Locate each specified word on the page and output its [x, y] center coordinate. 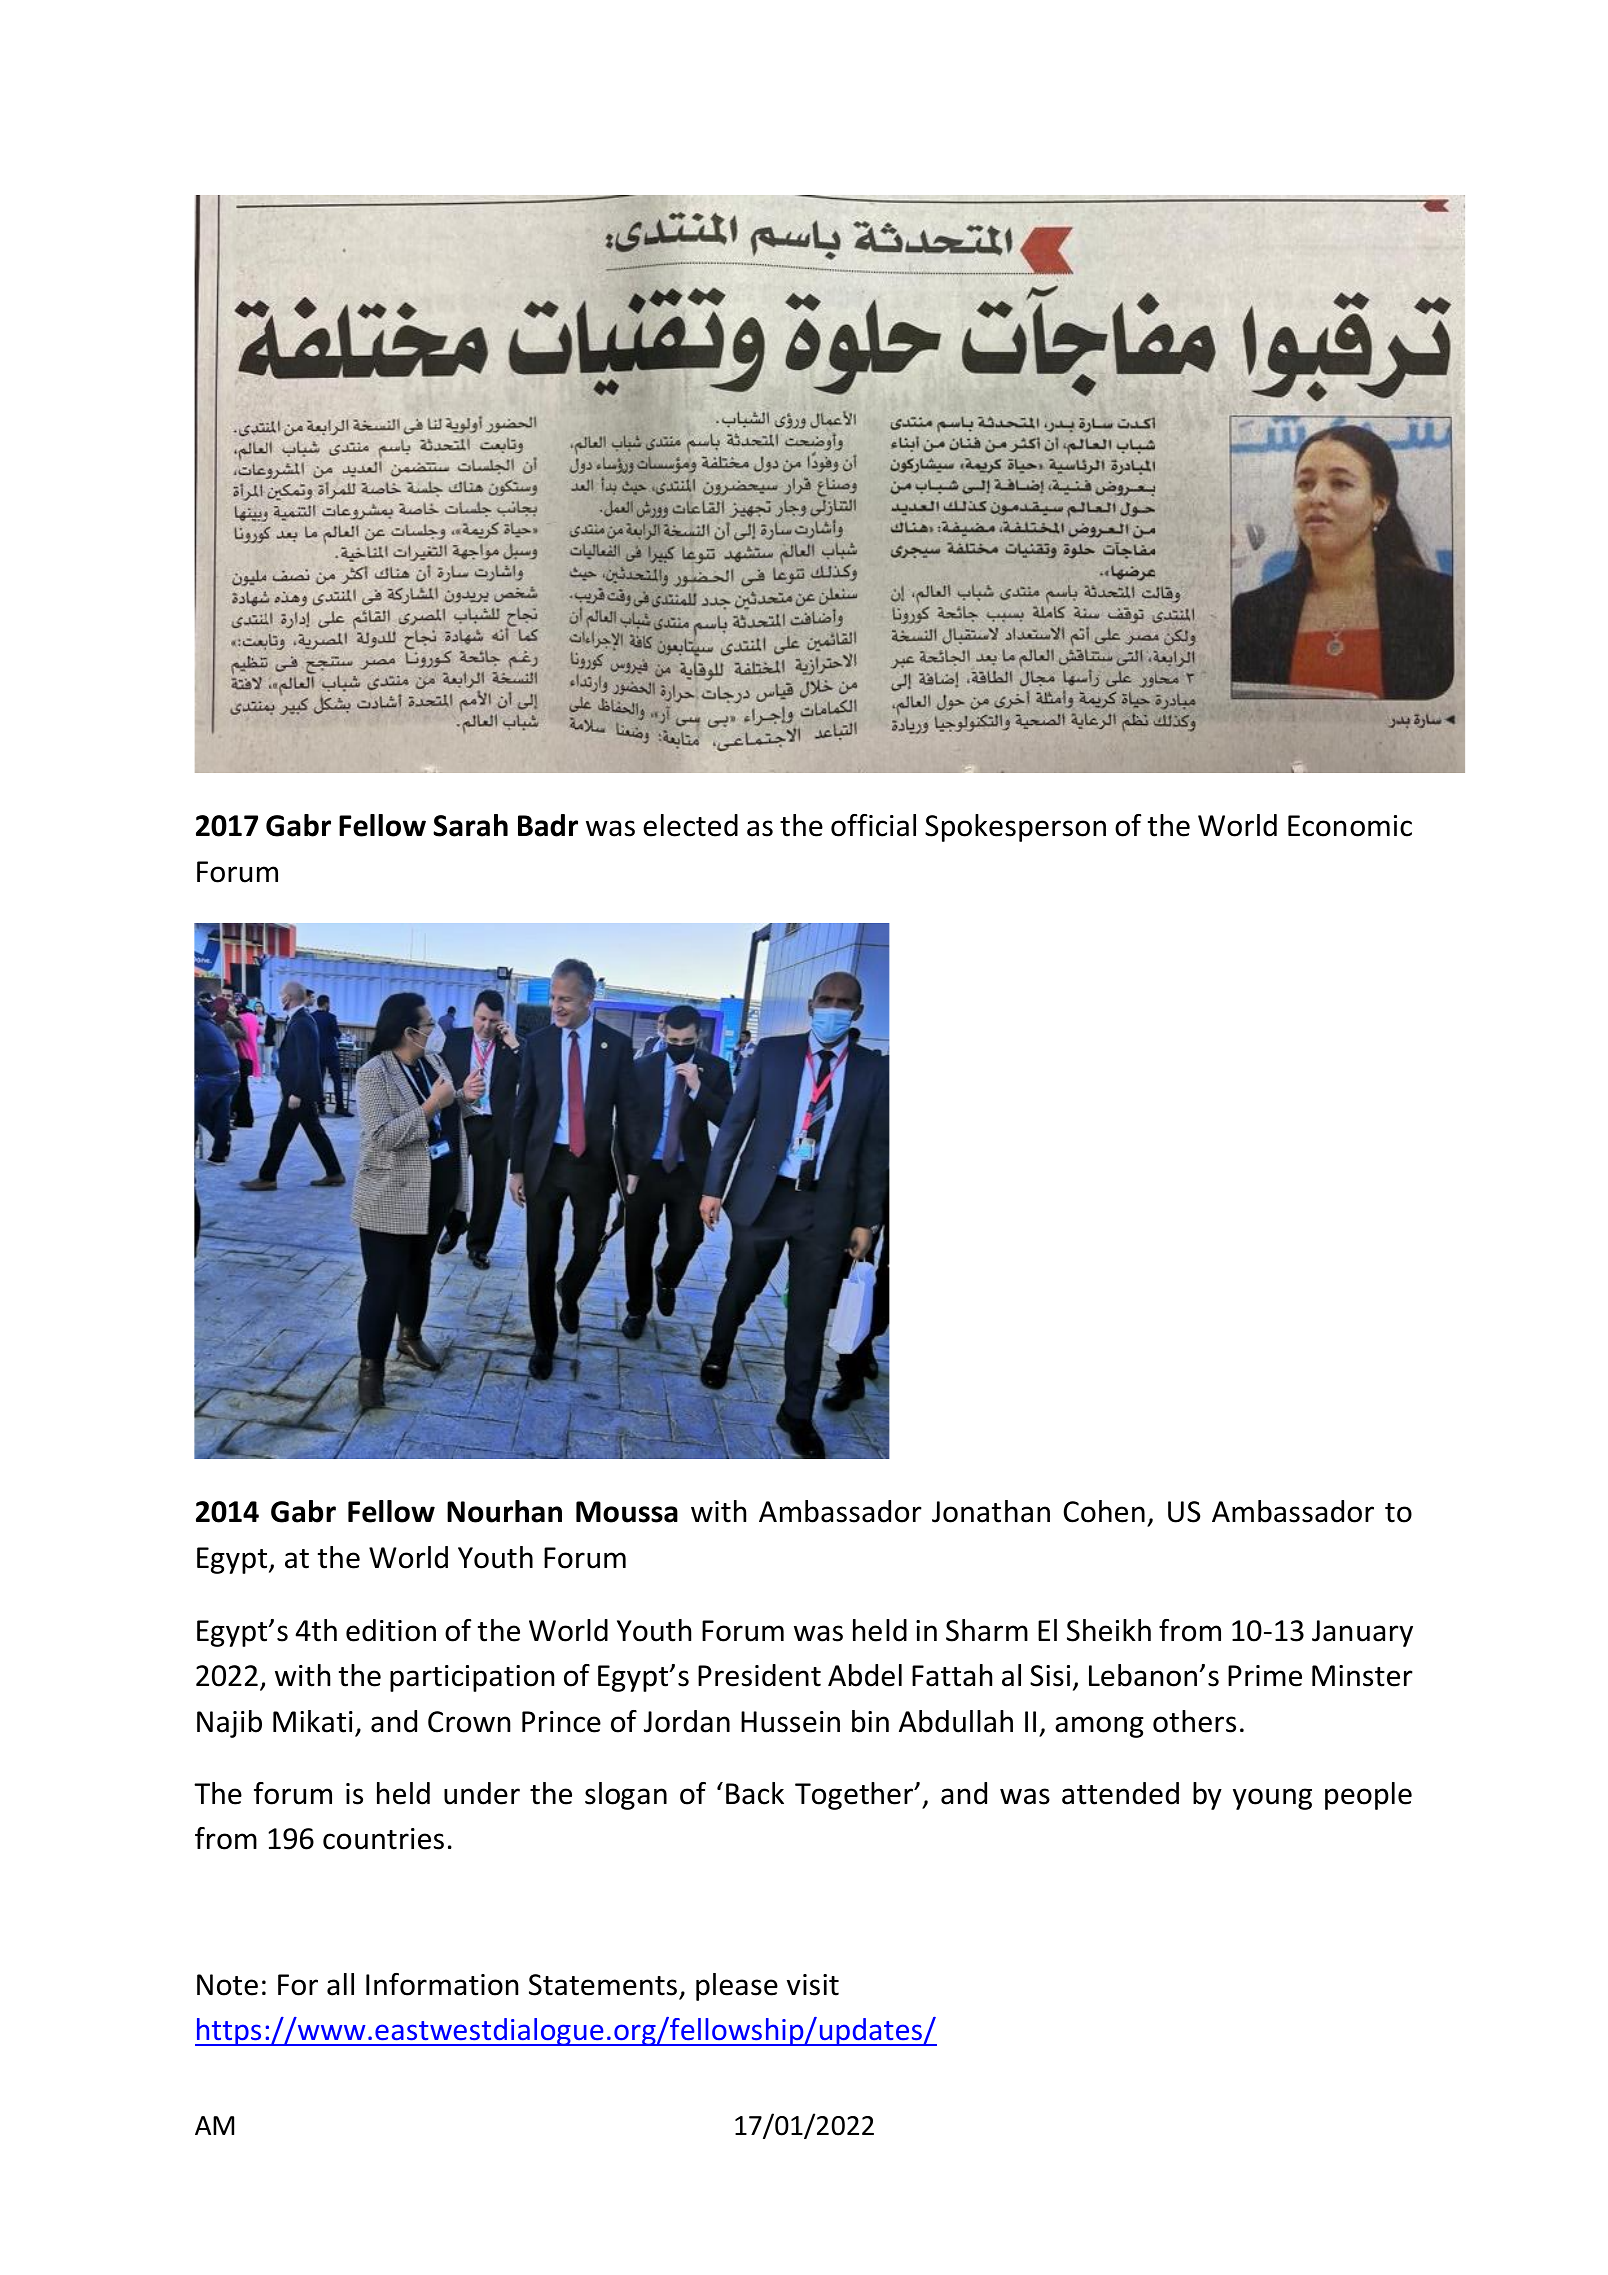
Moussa [627, 1512]
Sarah [470, 825]
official [873, 825]
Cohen [1104, 1511]
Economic [1350, 826]
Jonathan [991, 1511]
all [340, 1984]
